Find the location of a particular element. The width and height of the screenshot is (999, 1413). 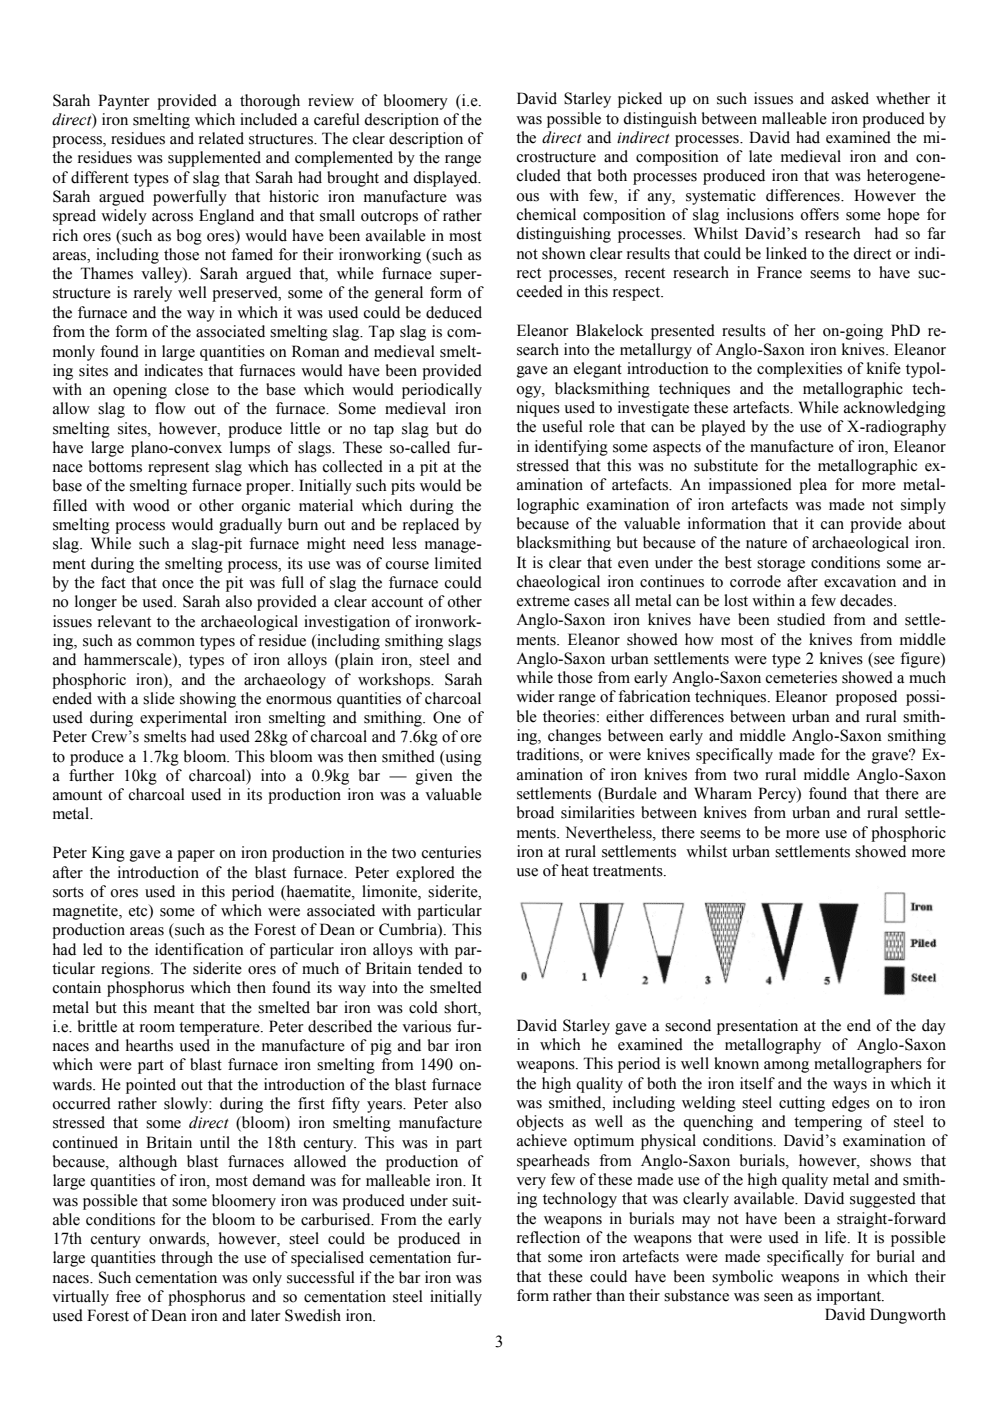

different is located at coordinates (100, 177).
